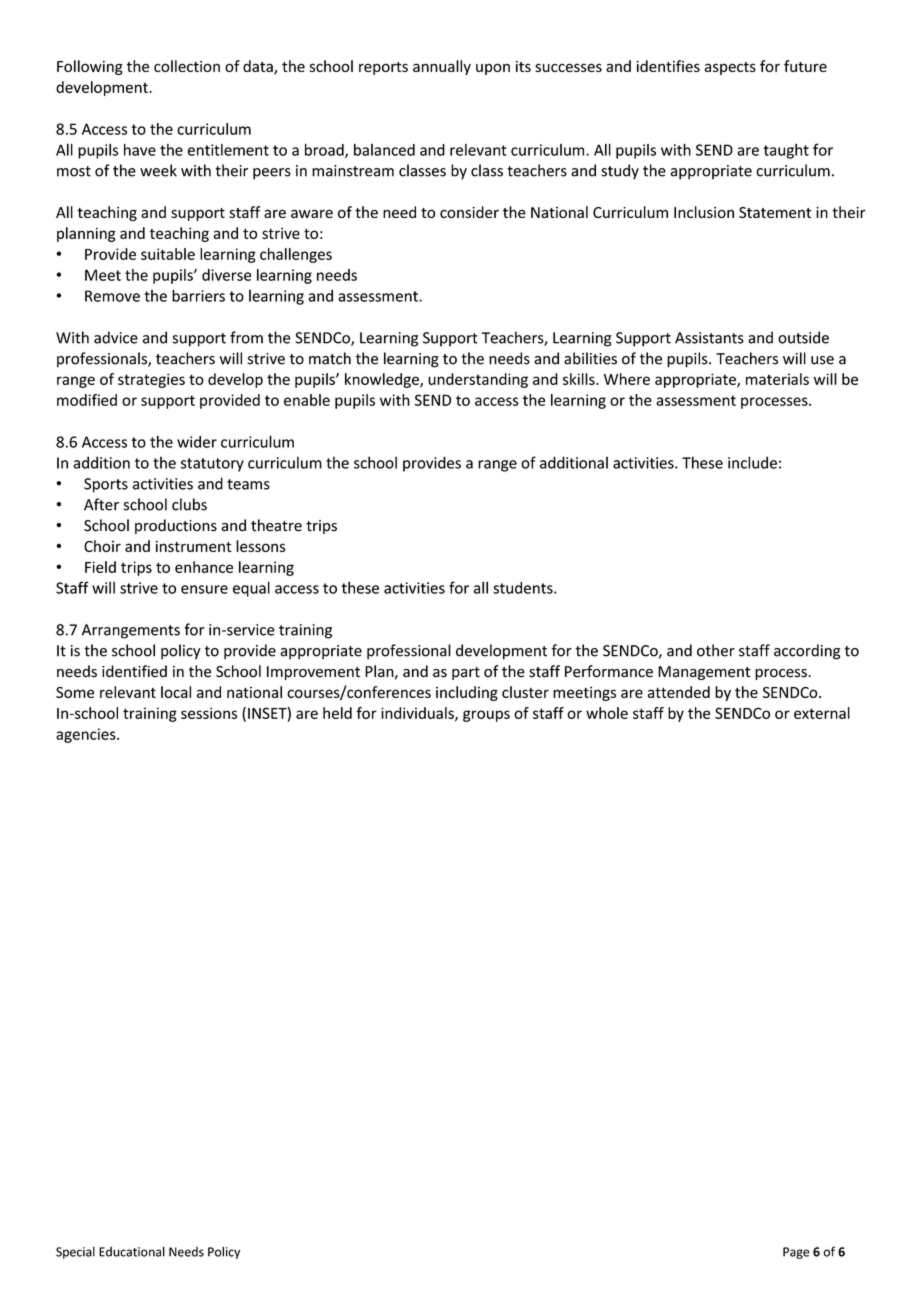 This screenshot has height=1308, width=924. What do you see at coordinates (752, 462) in the screenshot?
I see `include` at bounding box center [752, 462].
